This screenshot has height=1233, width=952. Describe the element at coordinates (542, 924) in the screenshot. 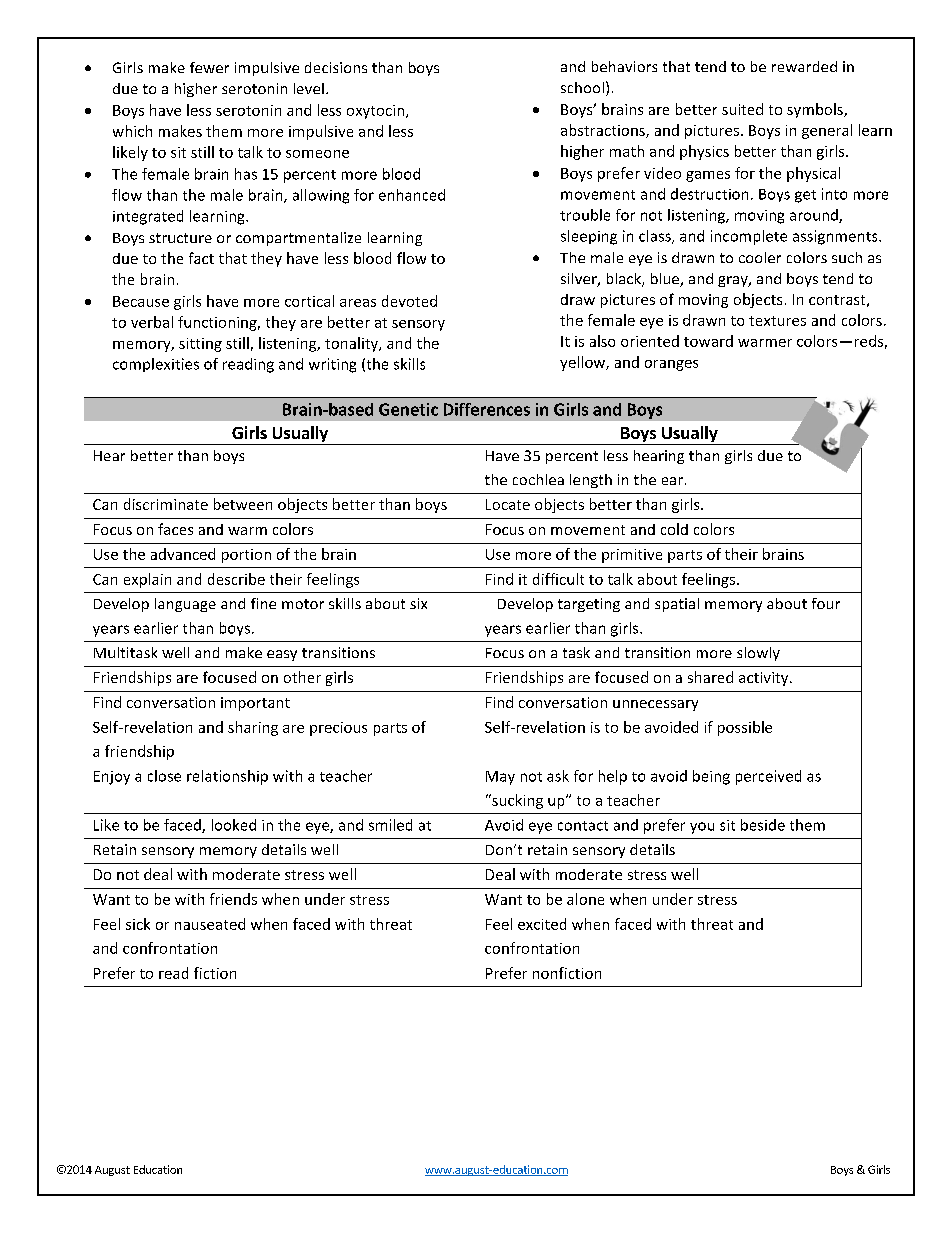

I see `excited` at that location.
